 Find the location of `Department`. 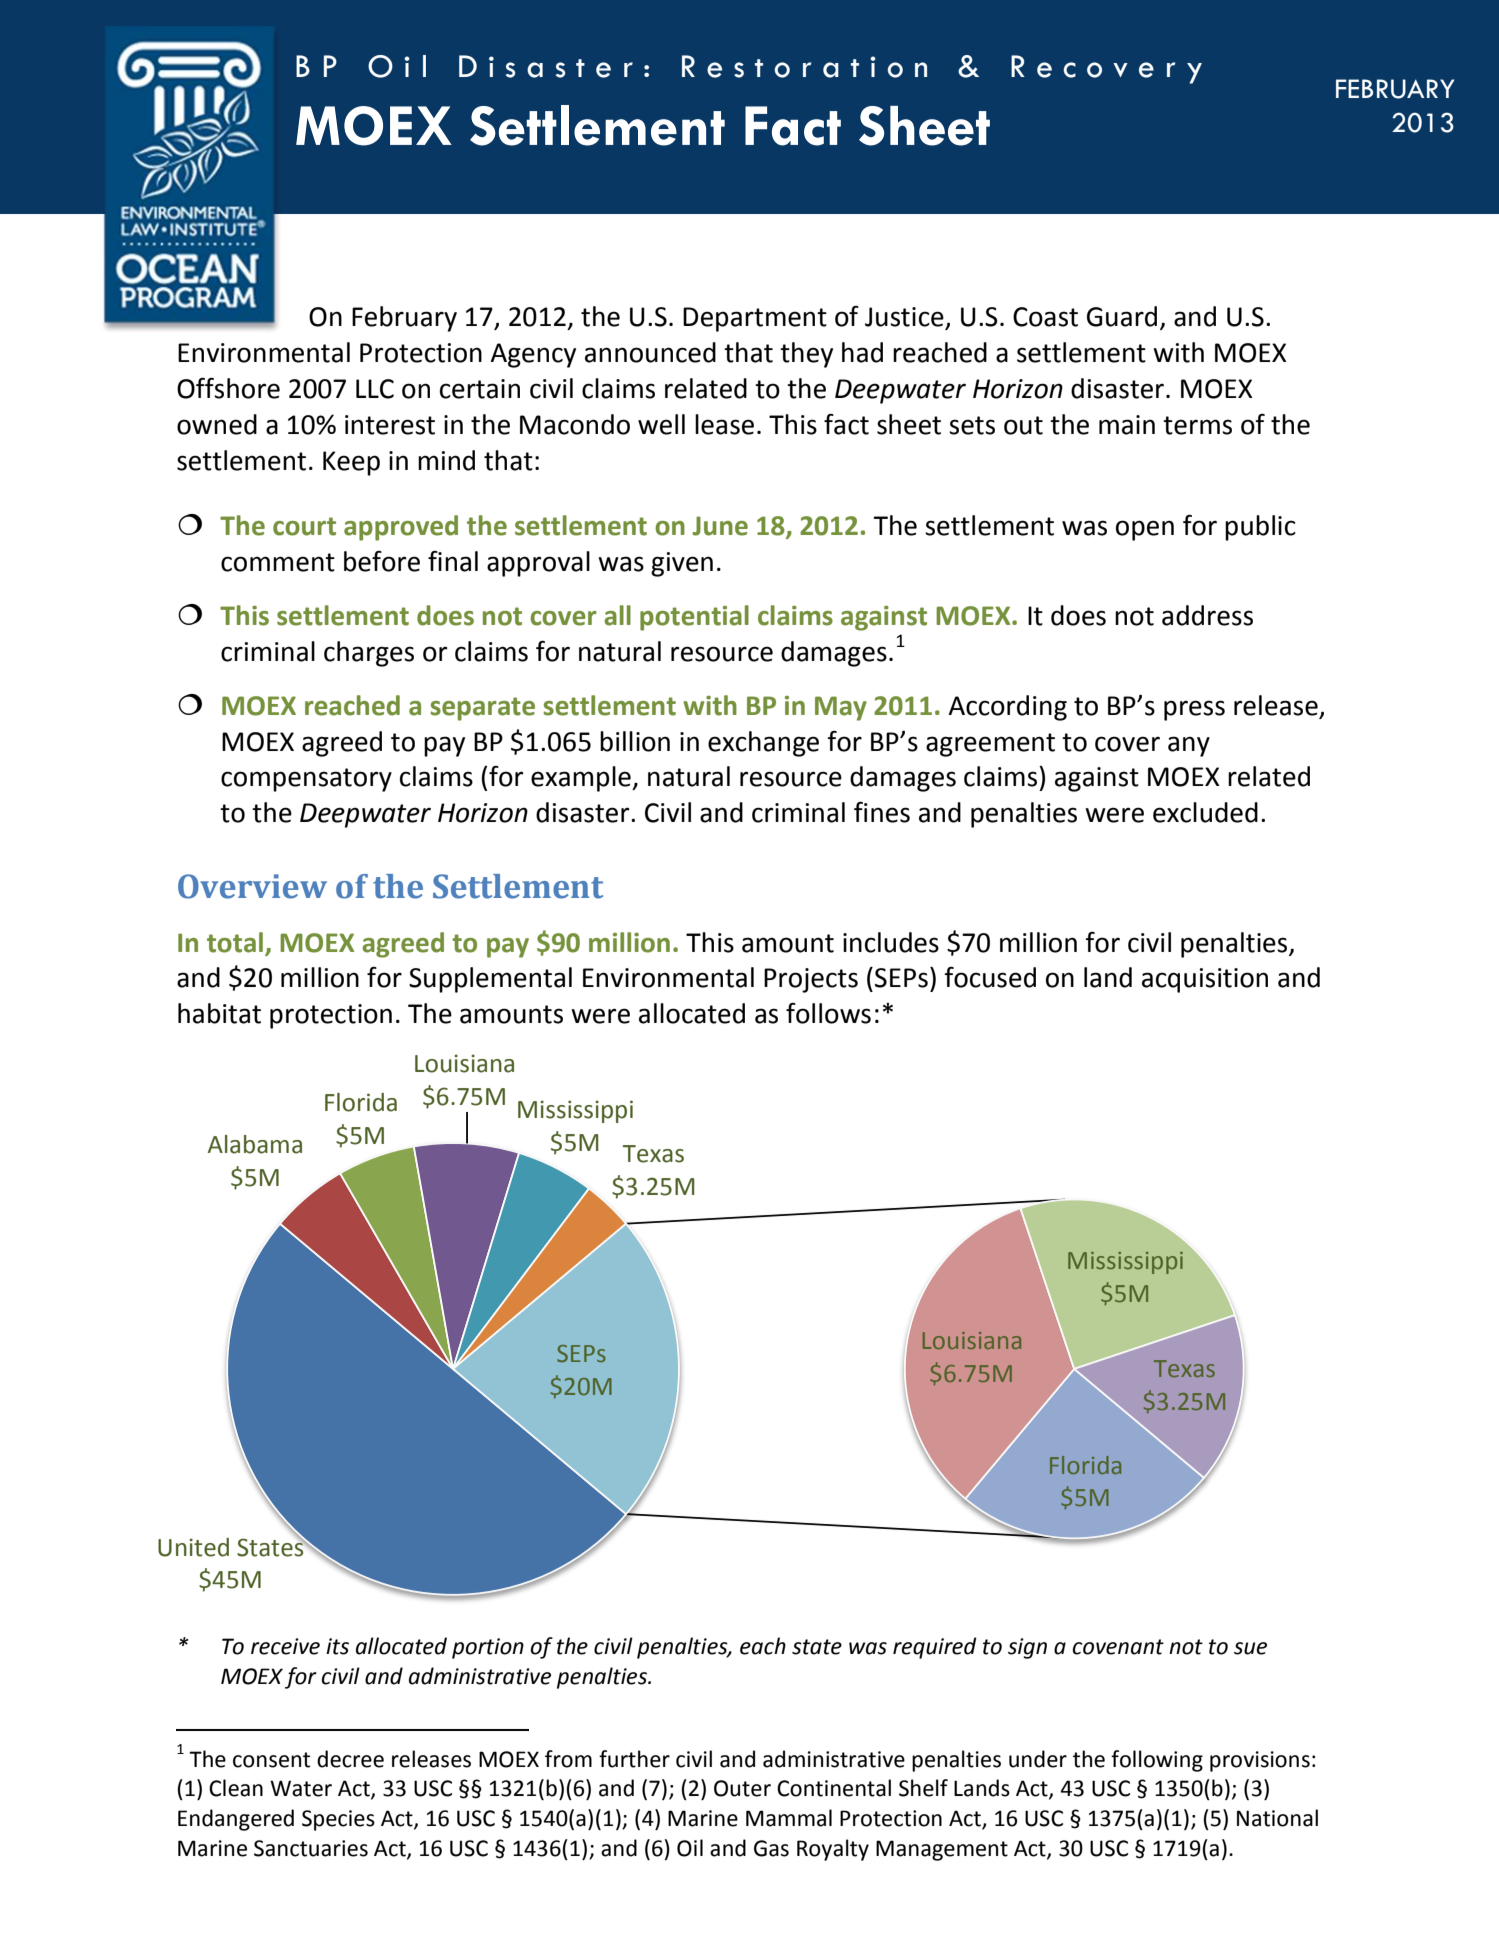

Department is located at coordinates (755, 319).
